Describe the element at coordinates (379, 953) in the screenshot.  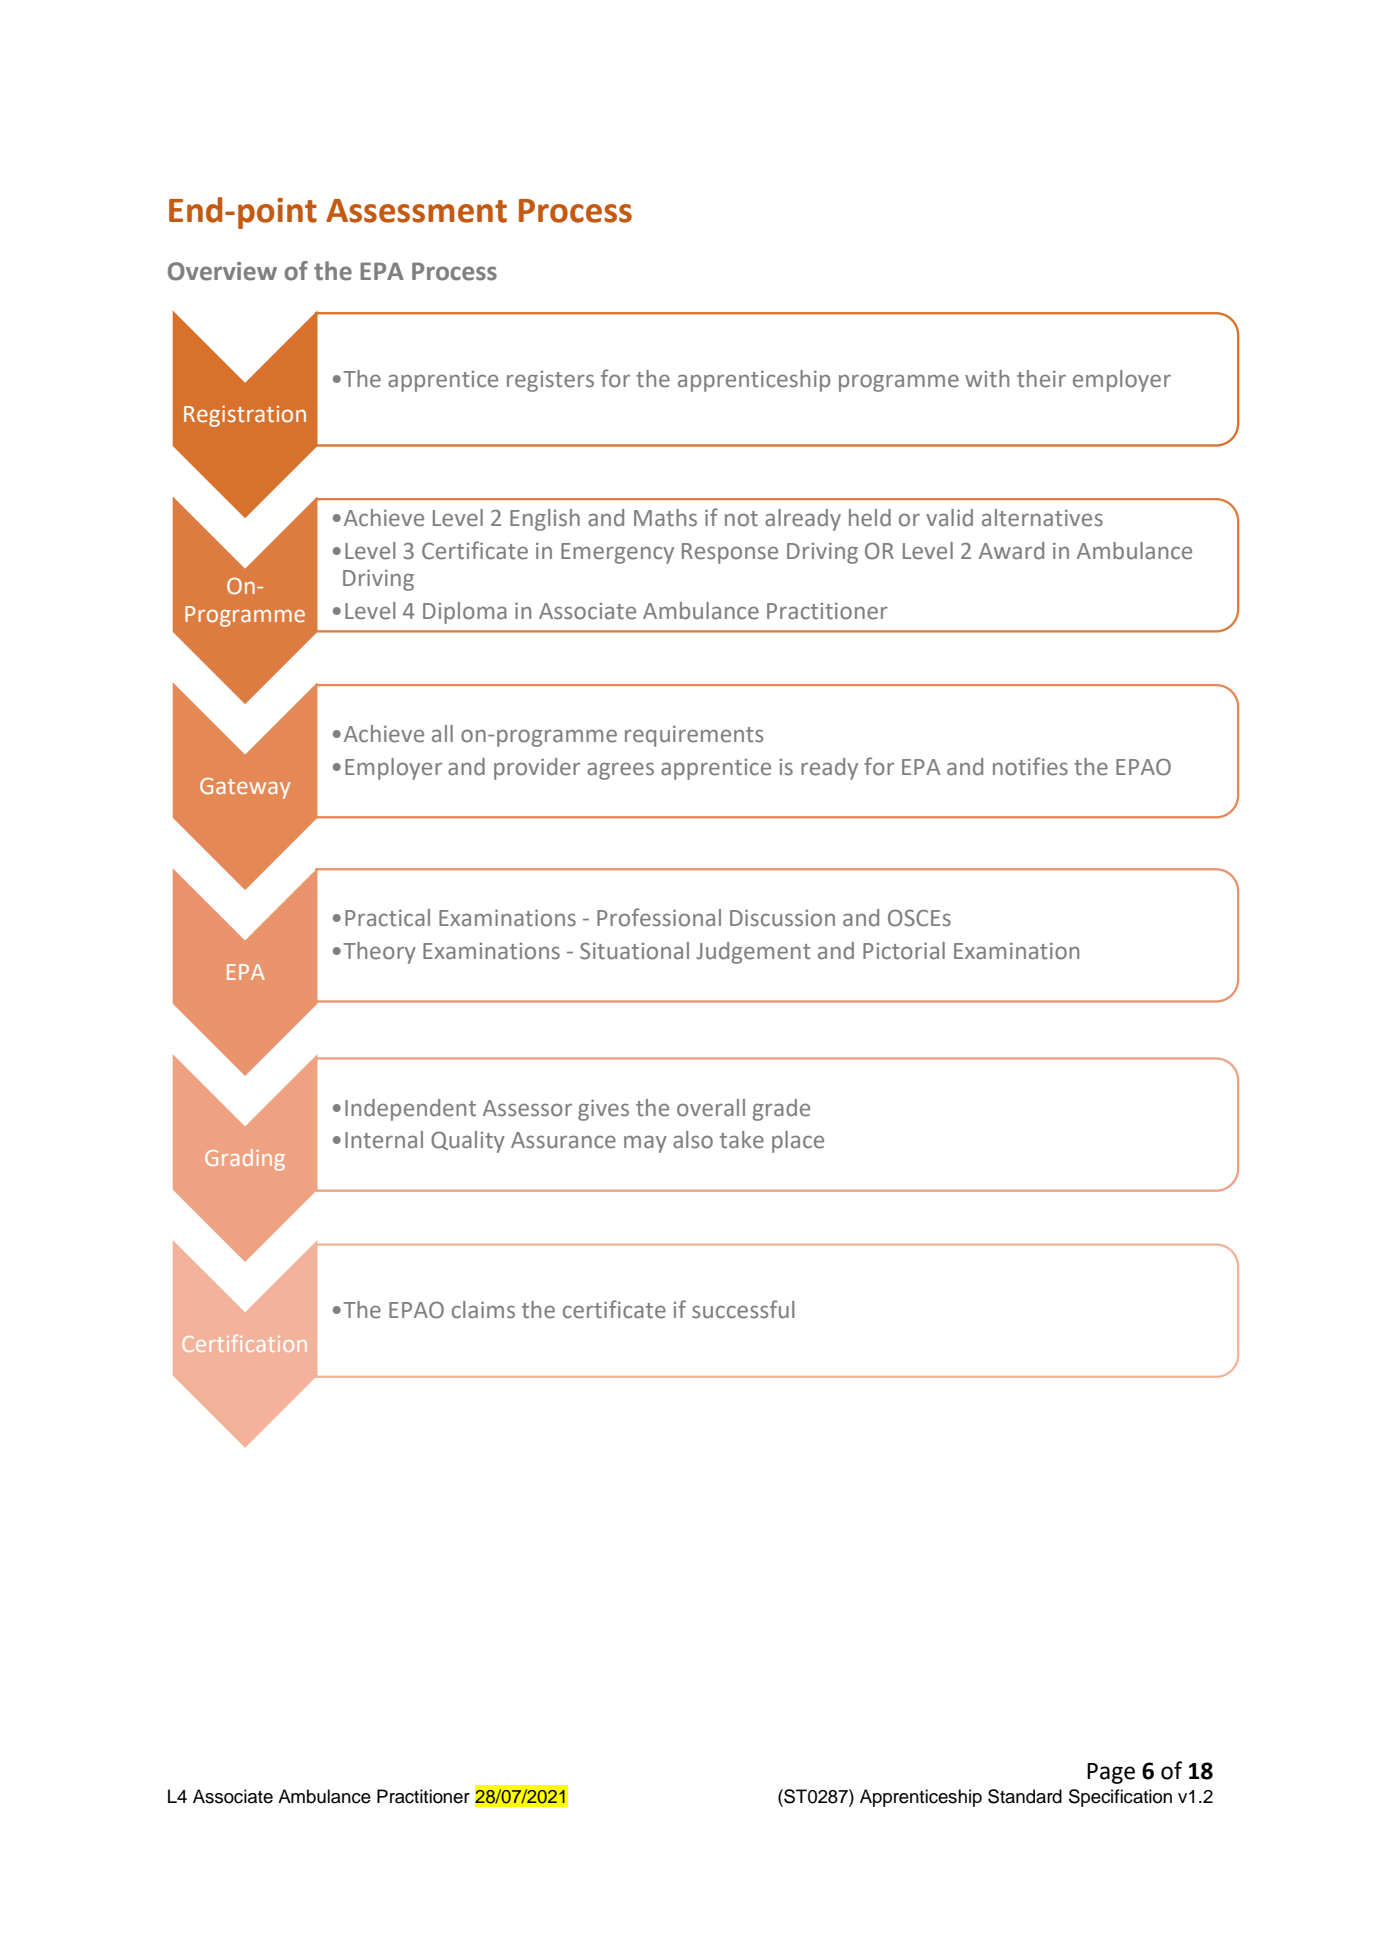
I see `Theory` at that location.
